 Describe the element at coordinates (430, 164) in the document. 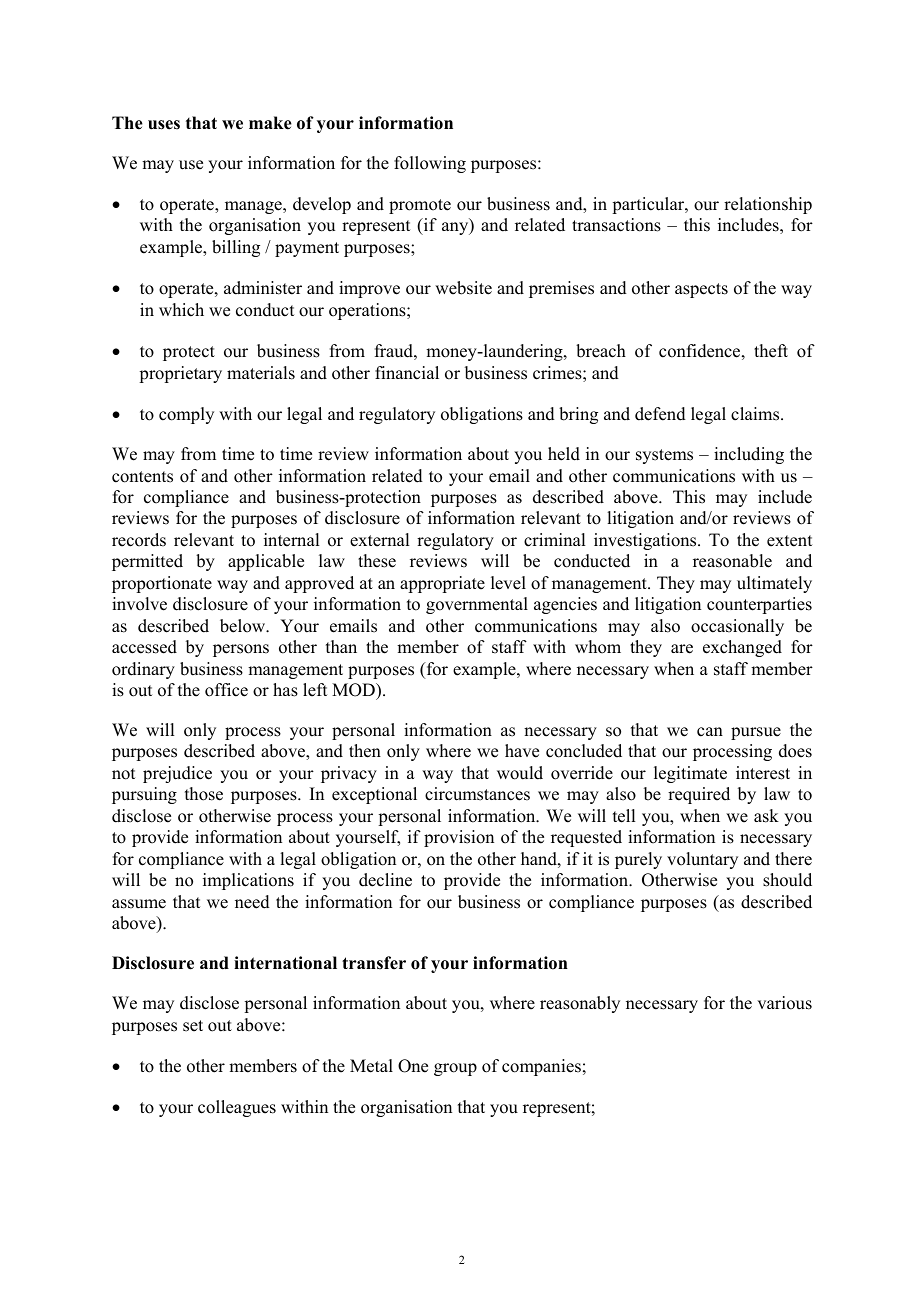

I see `following` at that location.
